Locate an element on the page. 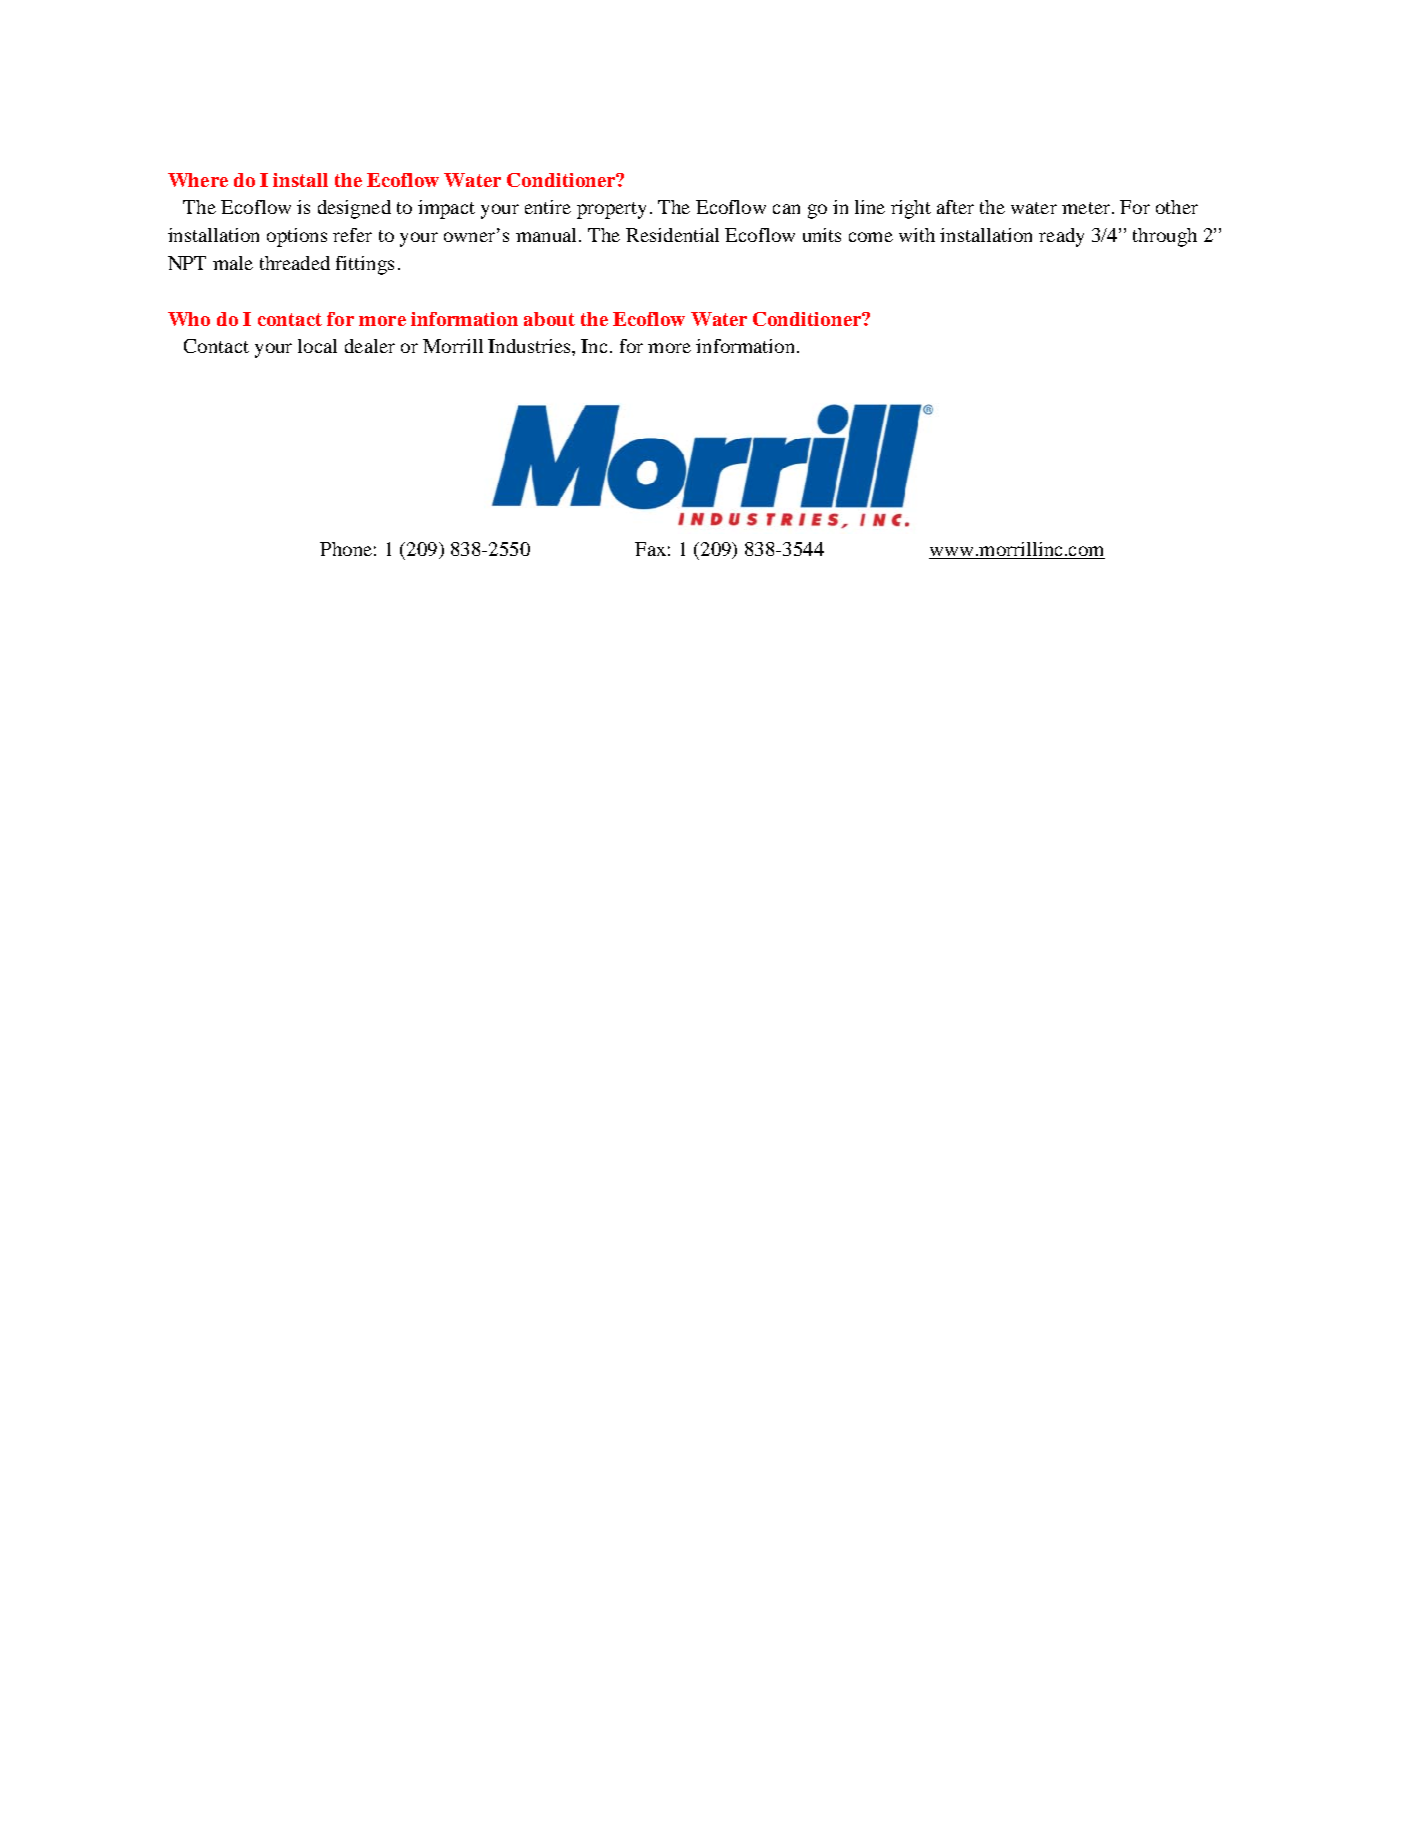  Who is located at coordinates (189, 319).
